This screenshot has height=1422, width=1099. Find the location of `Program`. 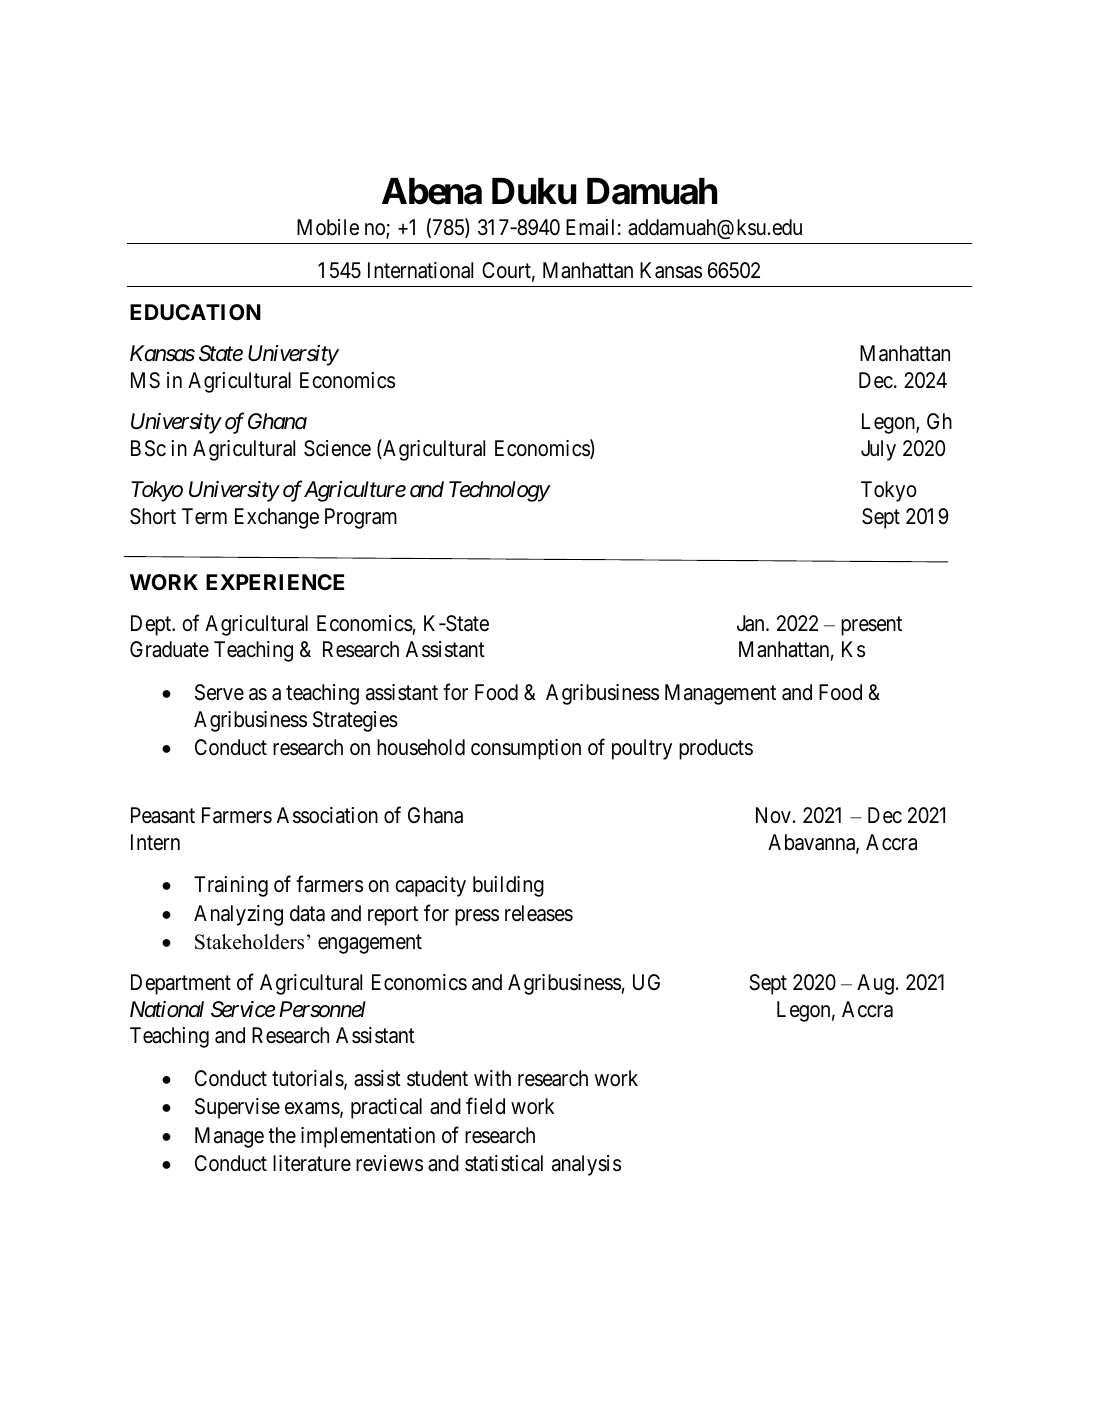

Program is located at coordinates (361, 518).
